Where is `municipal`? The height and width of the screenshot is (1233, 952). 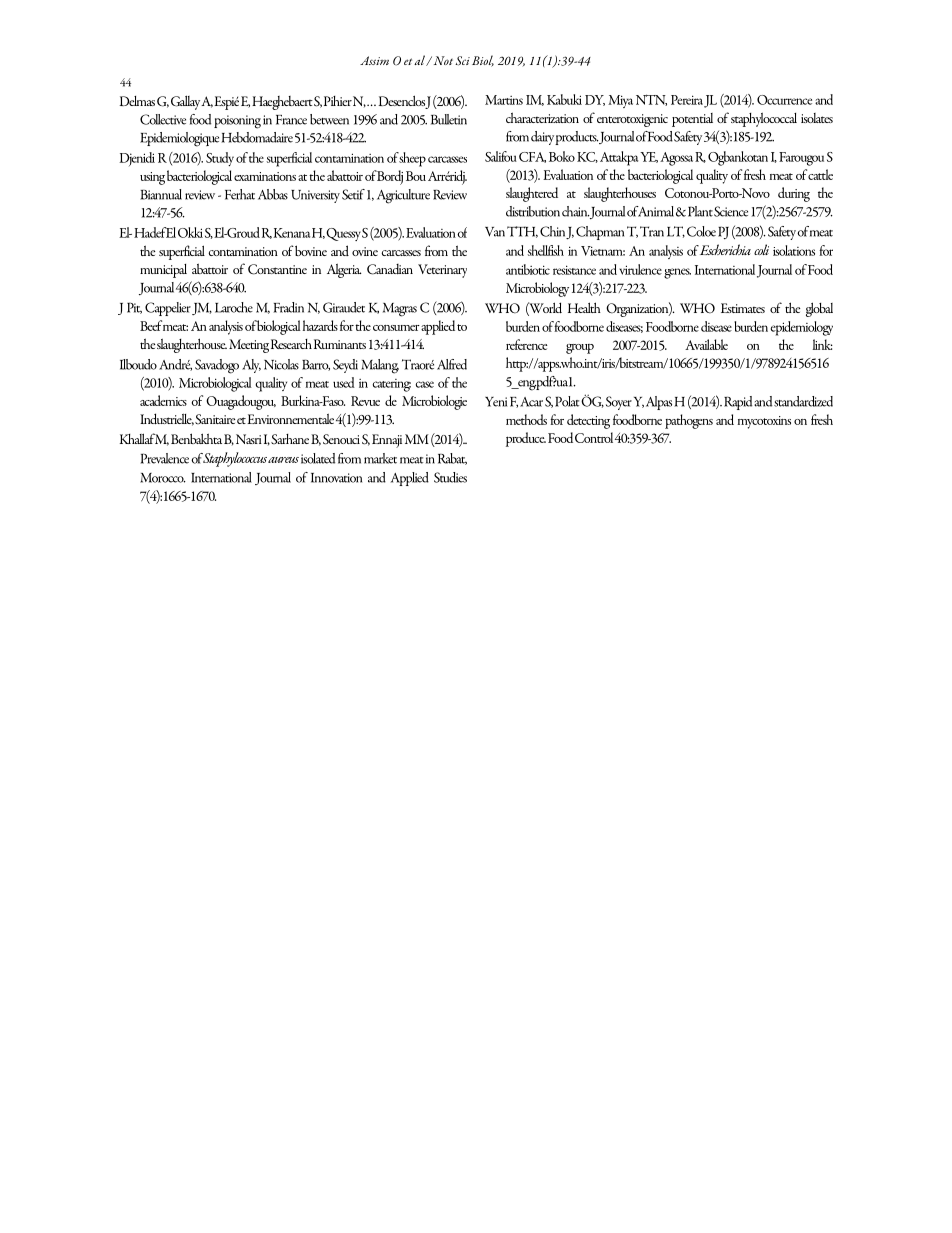 municipal is located at coordinates (163, 271).
